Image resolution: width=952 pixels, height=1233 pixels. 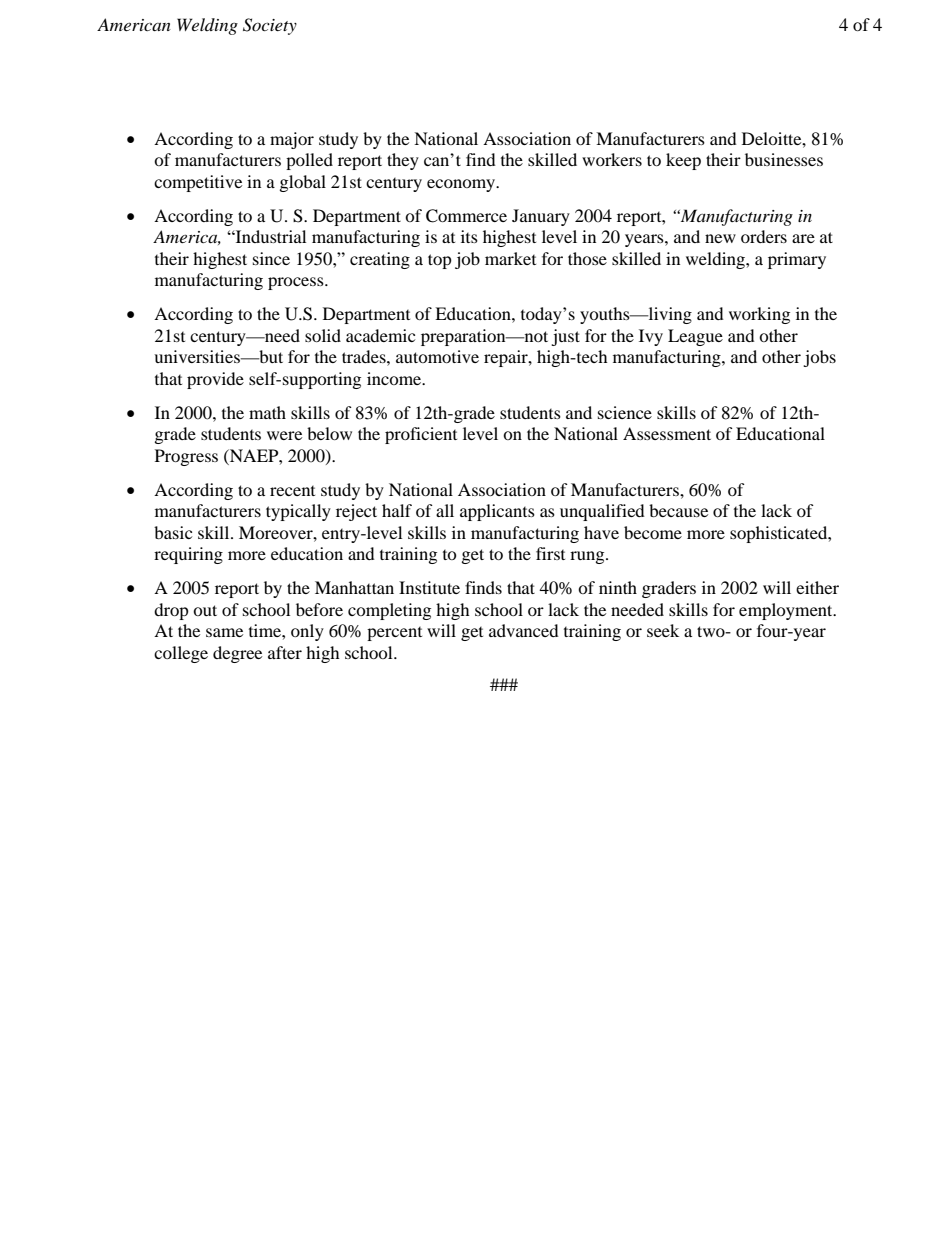 I want to click on market, so click(x=510, y=258).
